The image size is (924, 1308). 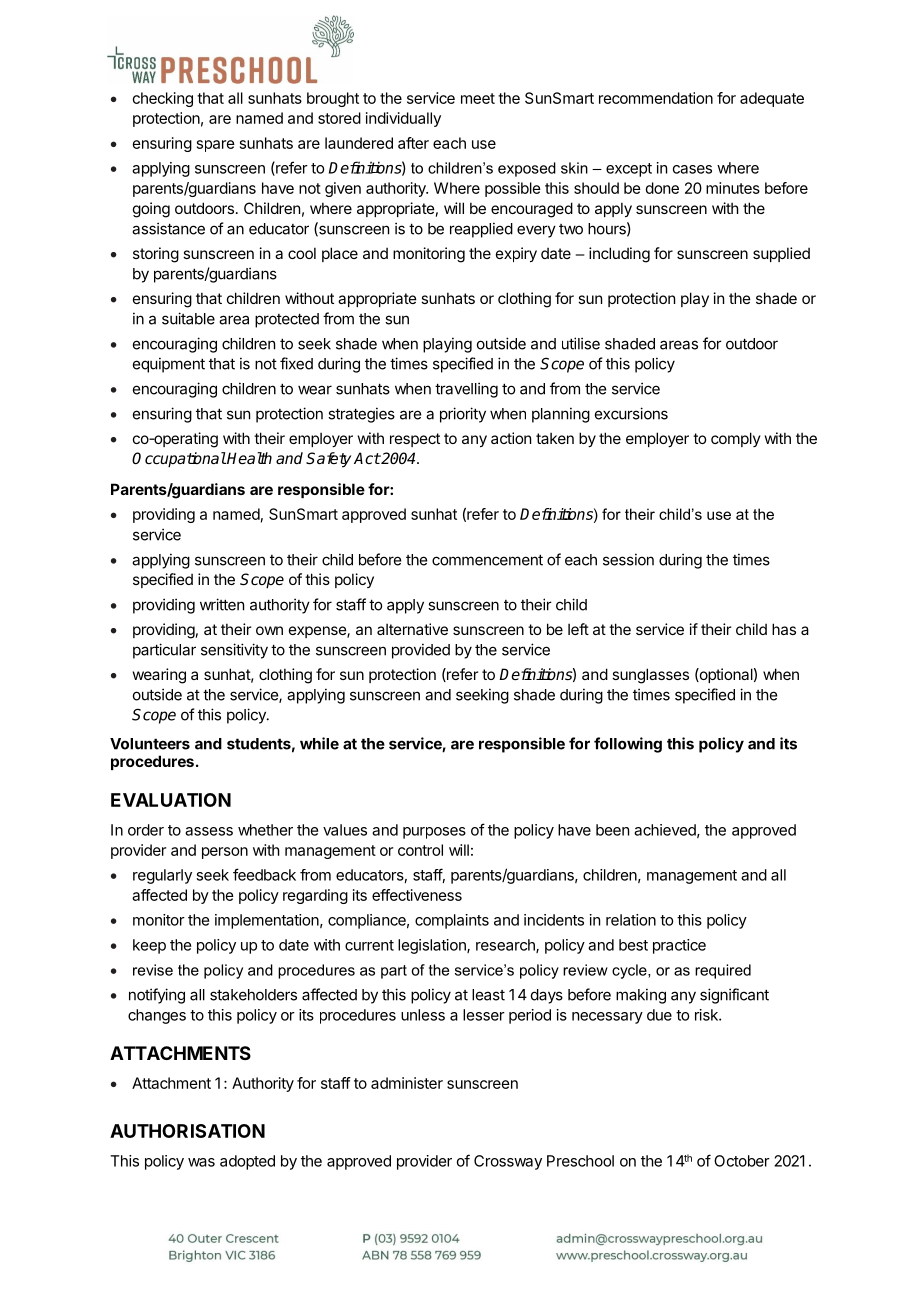 What do you see at coordinates (742, 1161) in the screenshot?
I see `October` at bounding box center [742, 1161].
